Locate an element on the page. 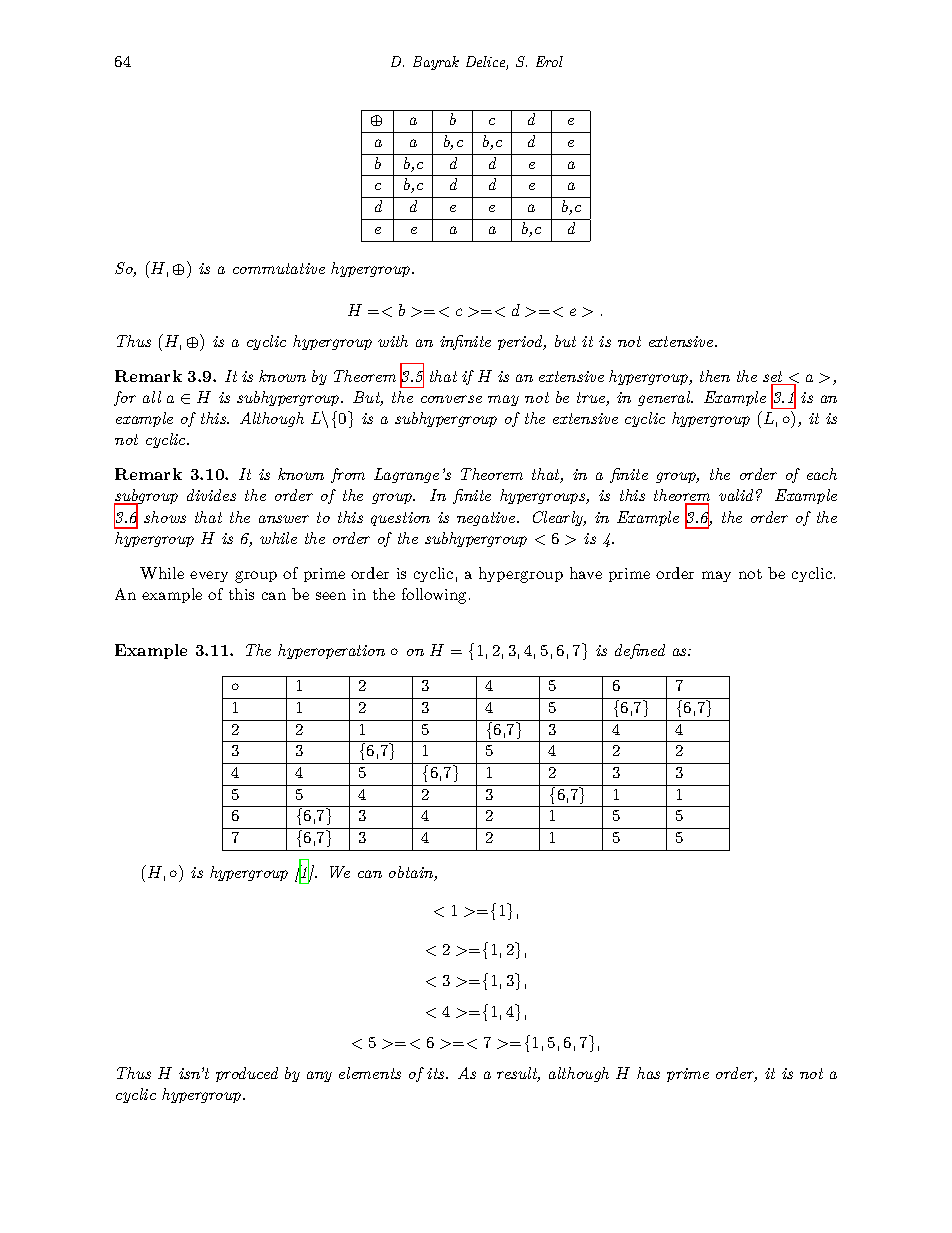 This document has height=1233, width=952. then is located at coordinates (715, 376).
